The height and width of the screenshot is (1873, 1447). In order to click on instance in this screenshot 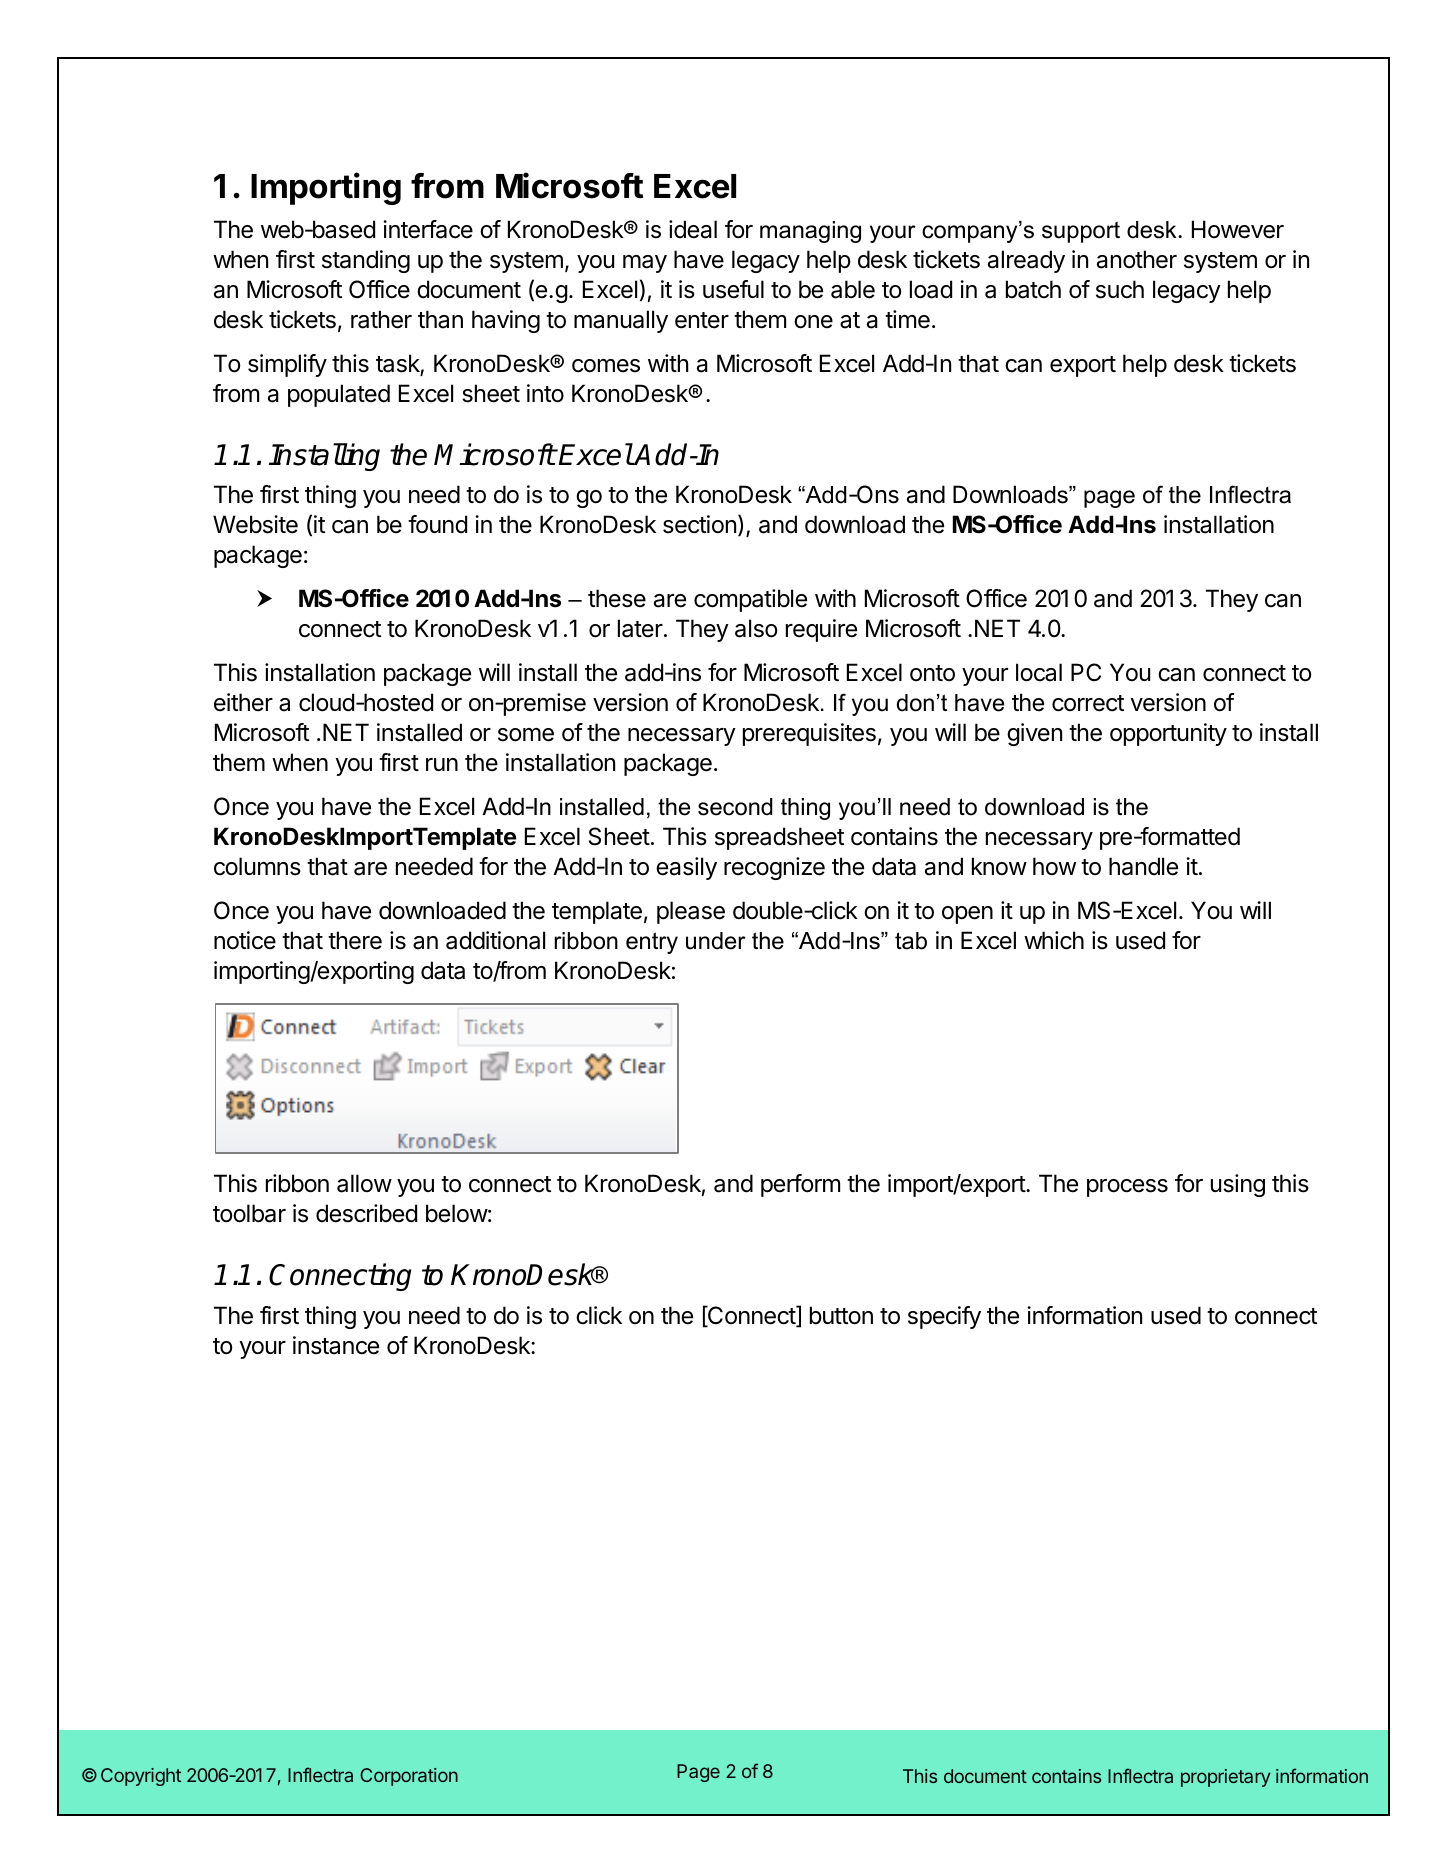, I will do `click(336, 1345)`.
